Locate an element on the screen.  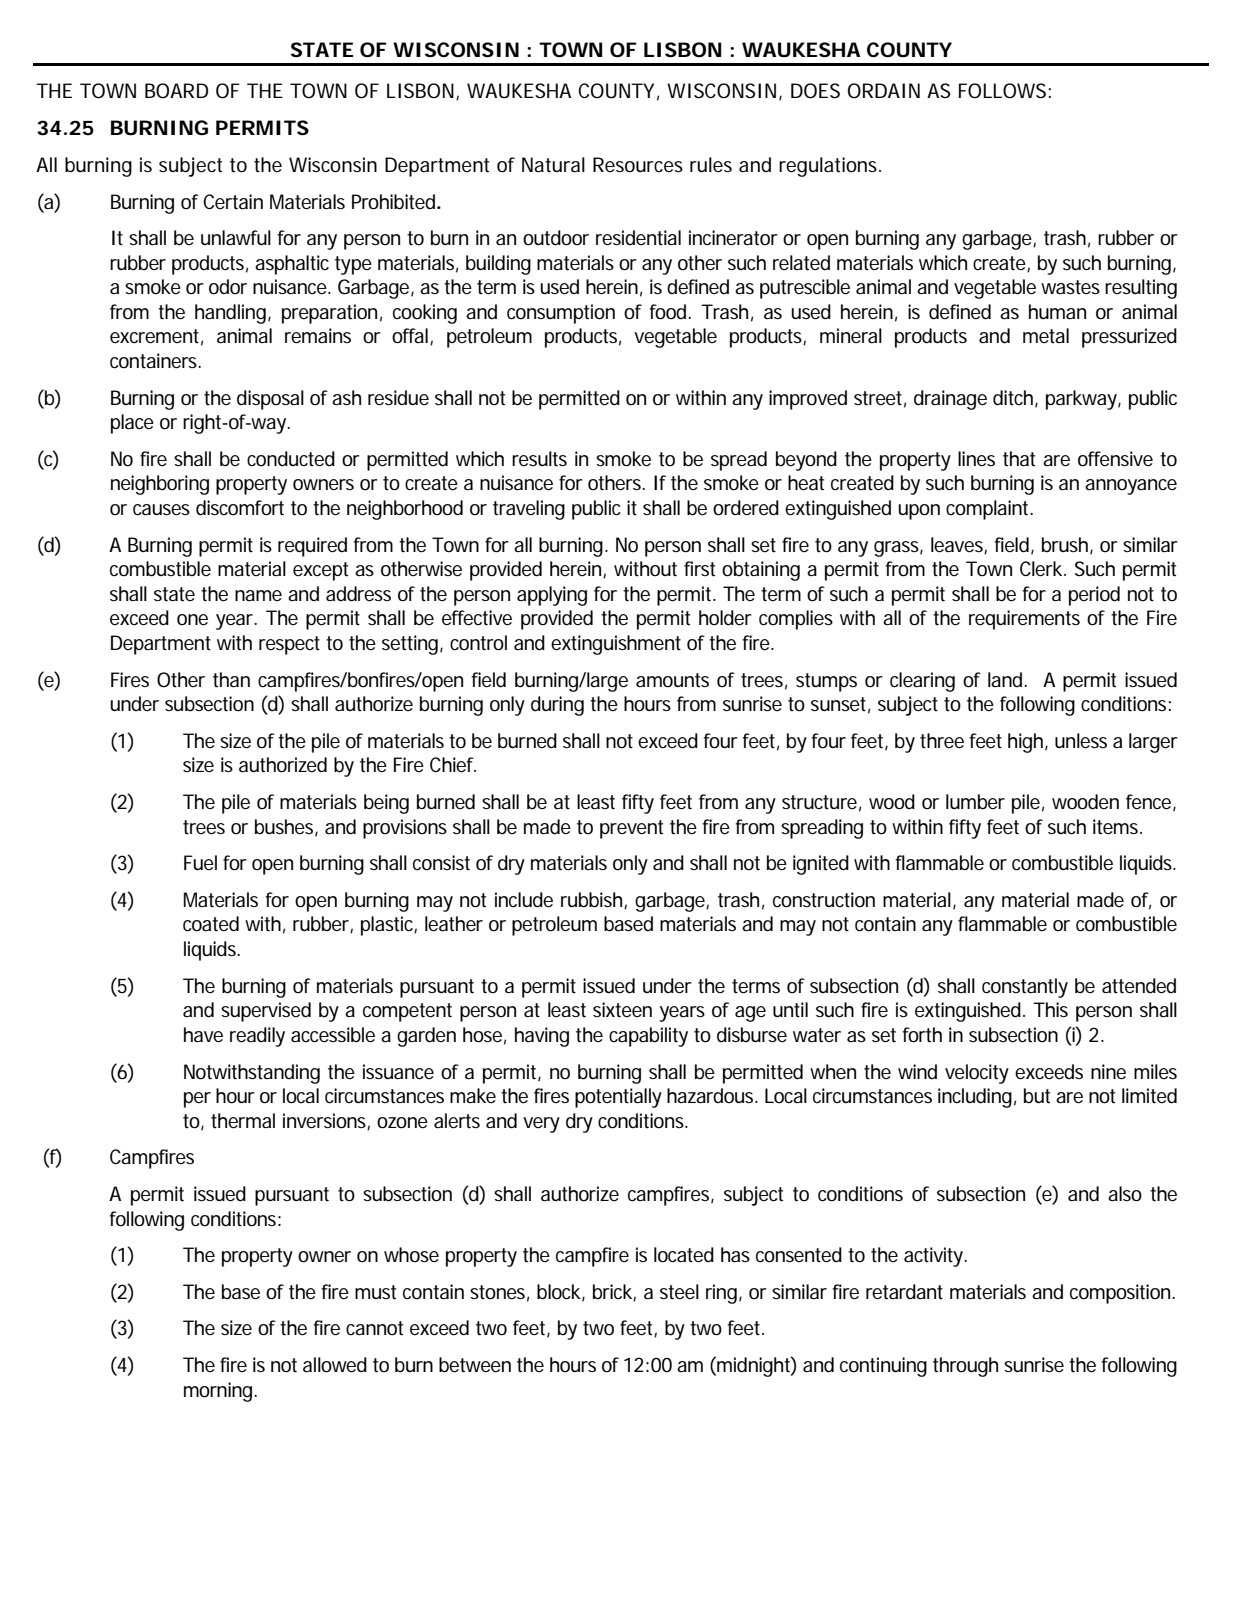
steel is located at coordinates (679, 1292).
